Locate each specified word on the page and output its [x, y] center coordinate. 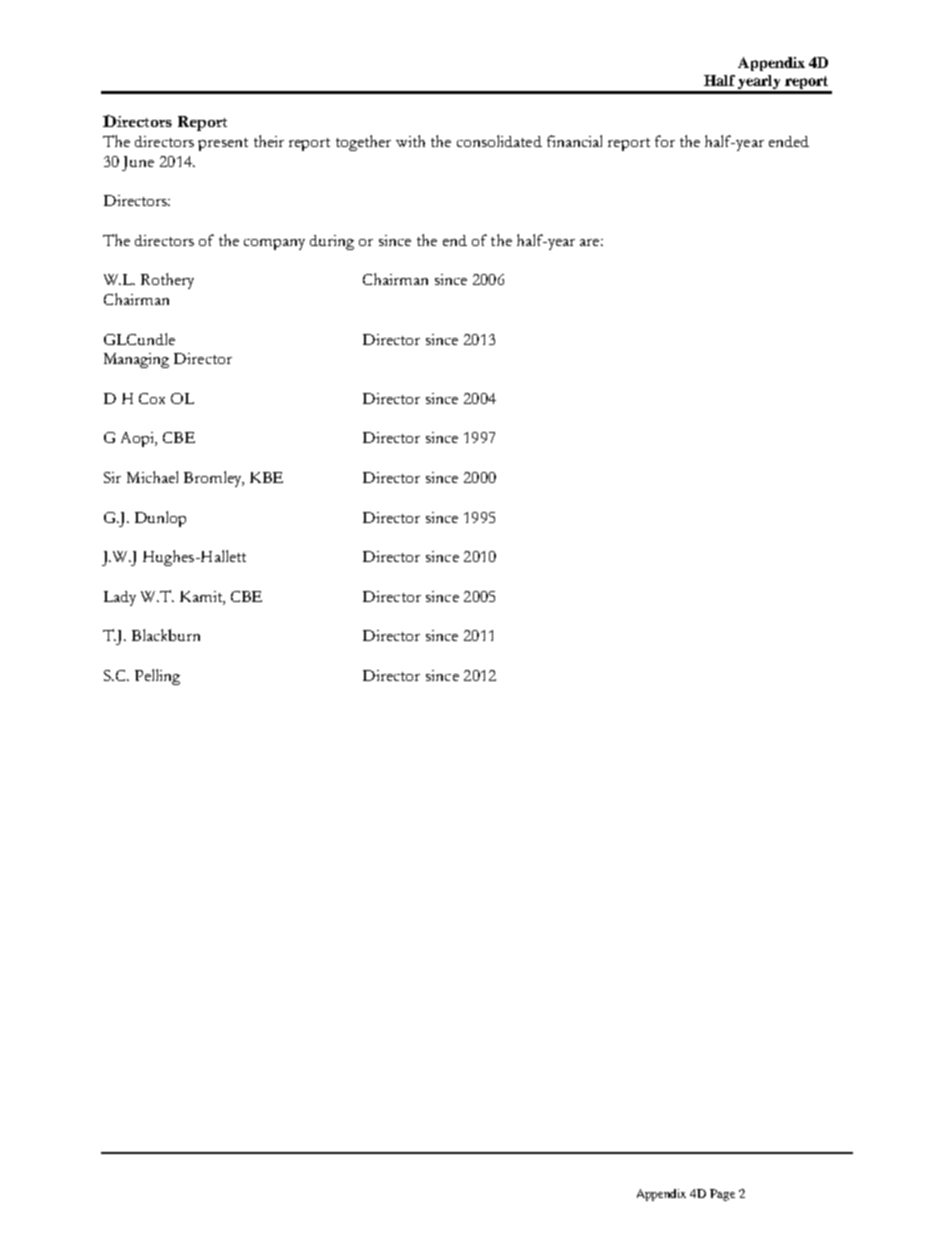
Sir [112, 477]
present [223, 144]
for [665, 141]
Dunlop [160, 519]
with [410, 141]
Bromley [214, 479]
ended [789, 141]
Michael [152, 477]
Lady [120, 598]
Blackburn [166, 635]
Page [722, 1195]
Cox [152, 398]
